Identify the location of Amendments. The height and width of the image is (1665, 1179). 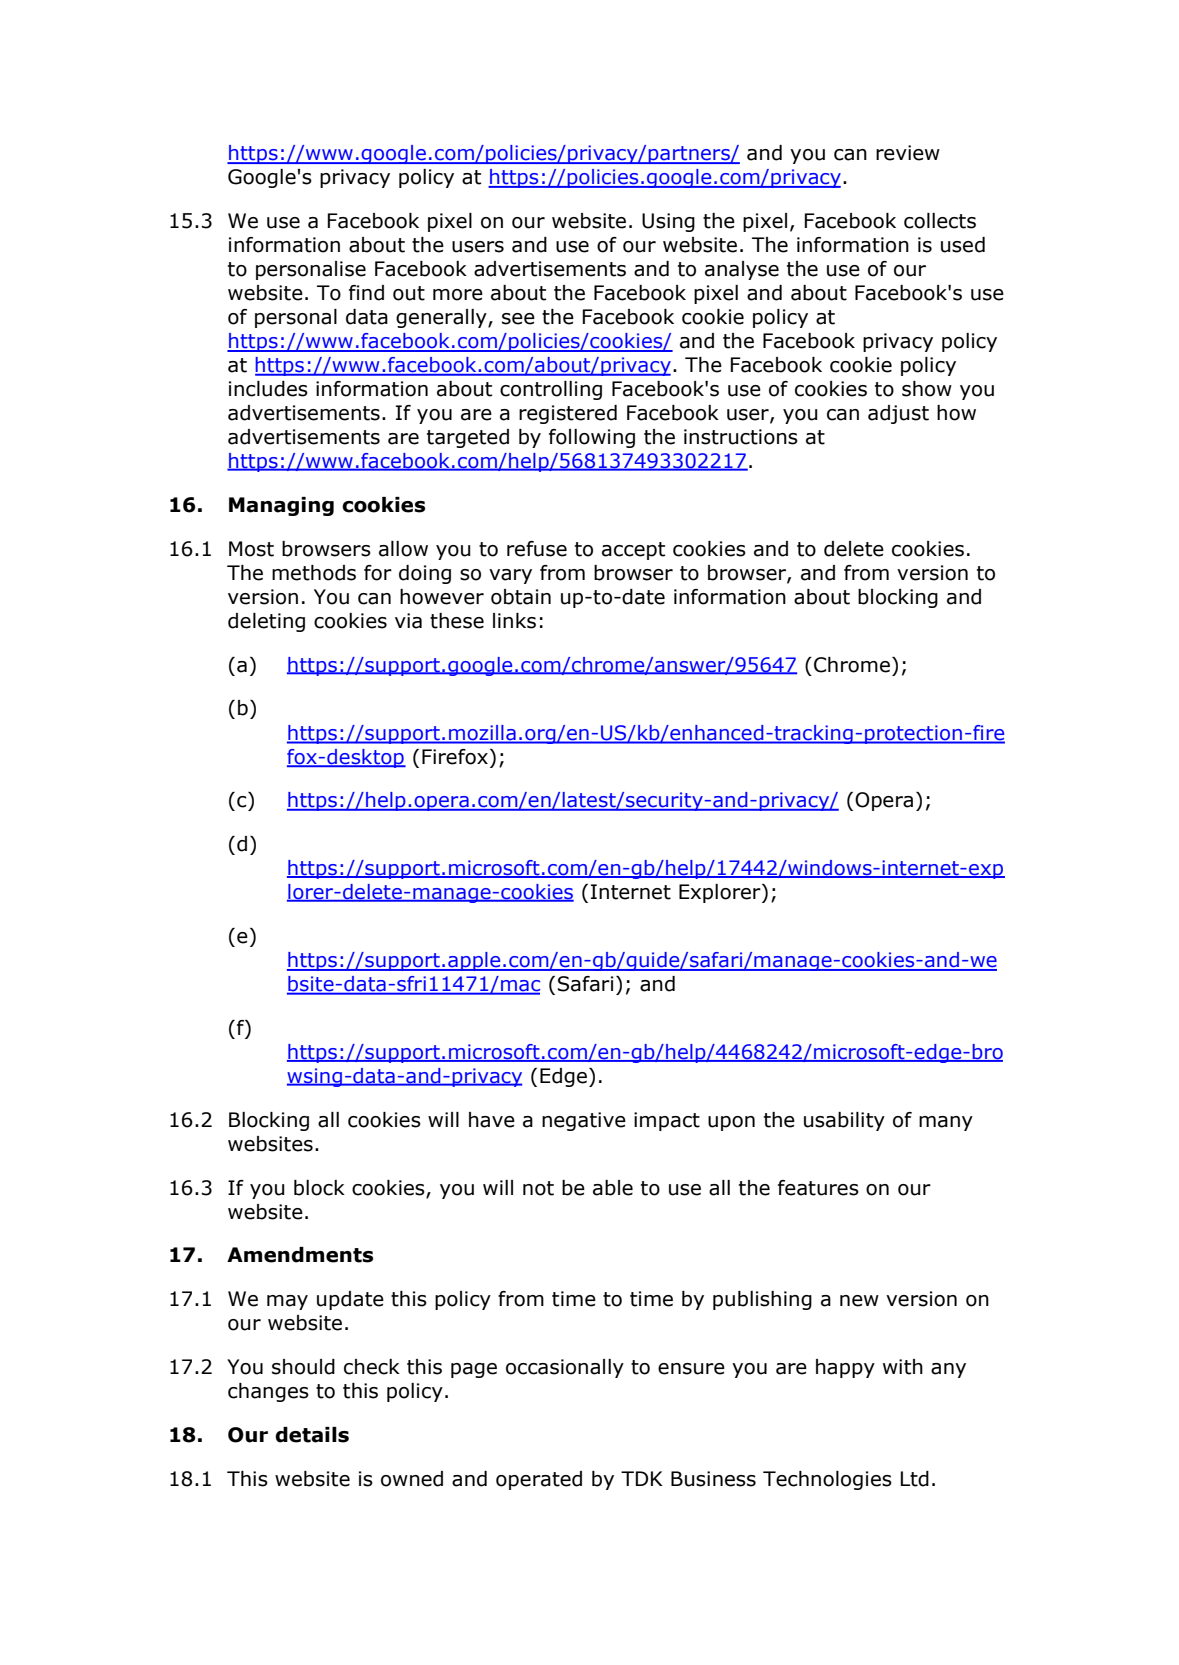
(300, 1255).
